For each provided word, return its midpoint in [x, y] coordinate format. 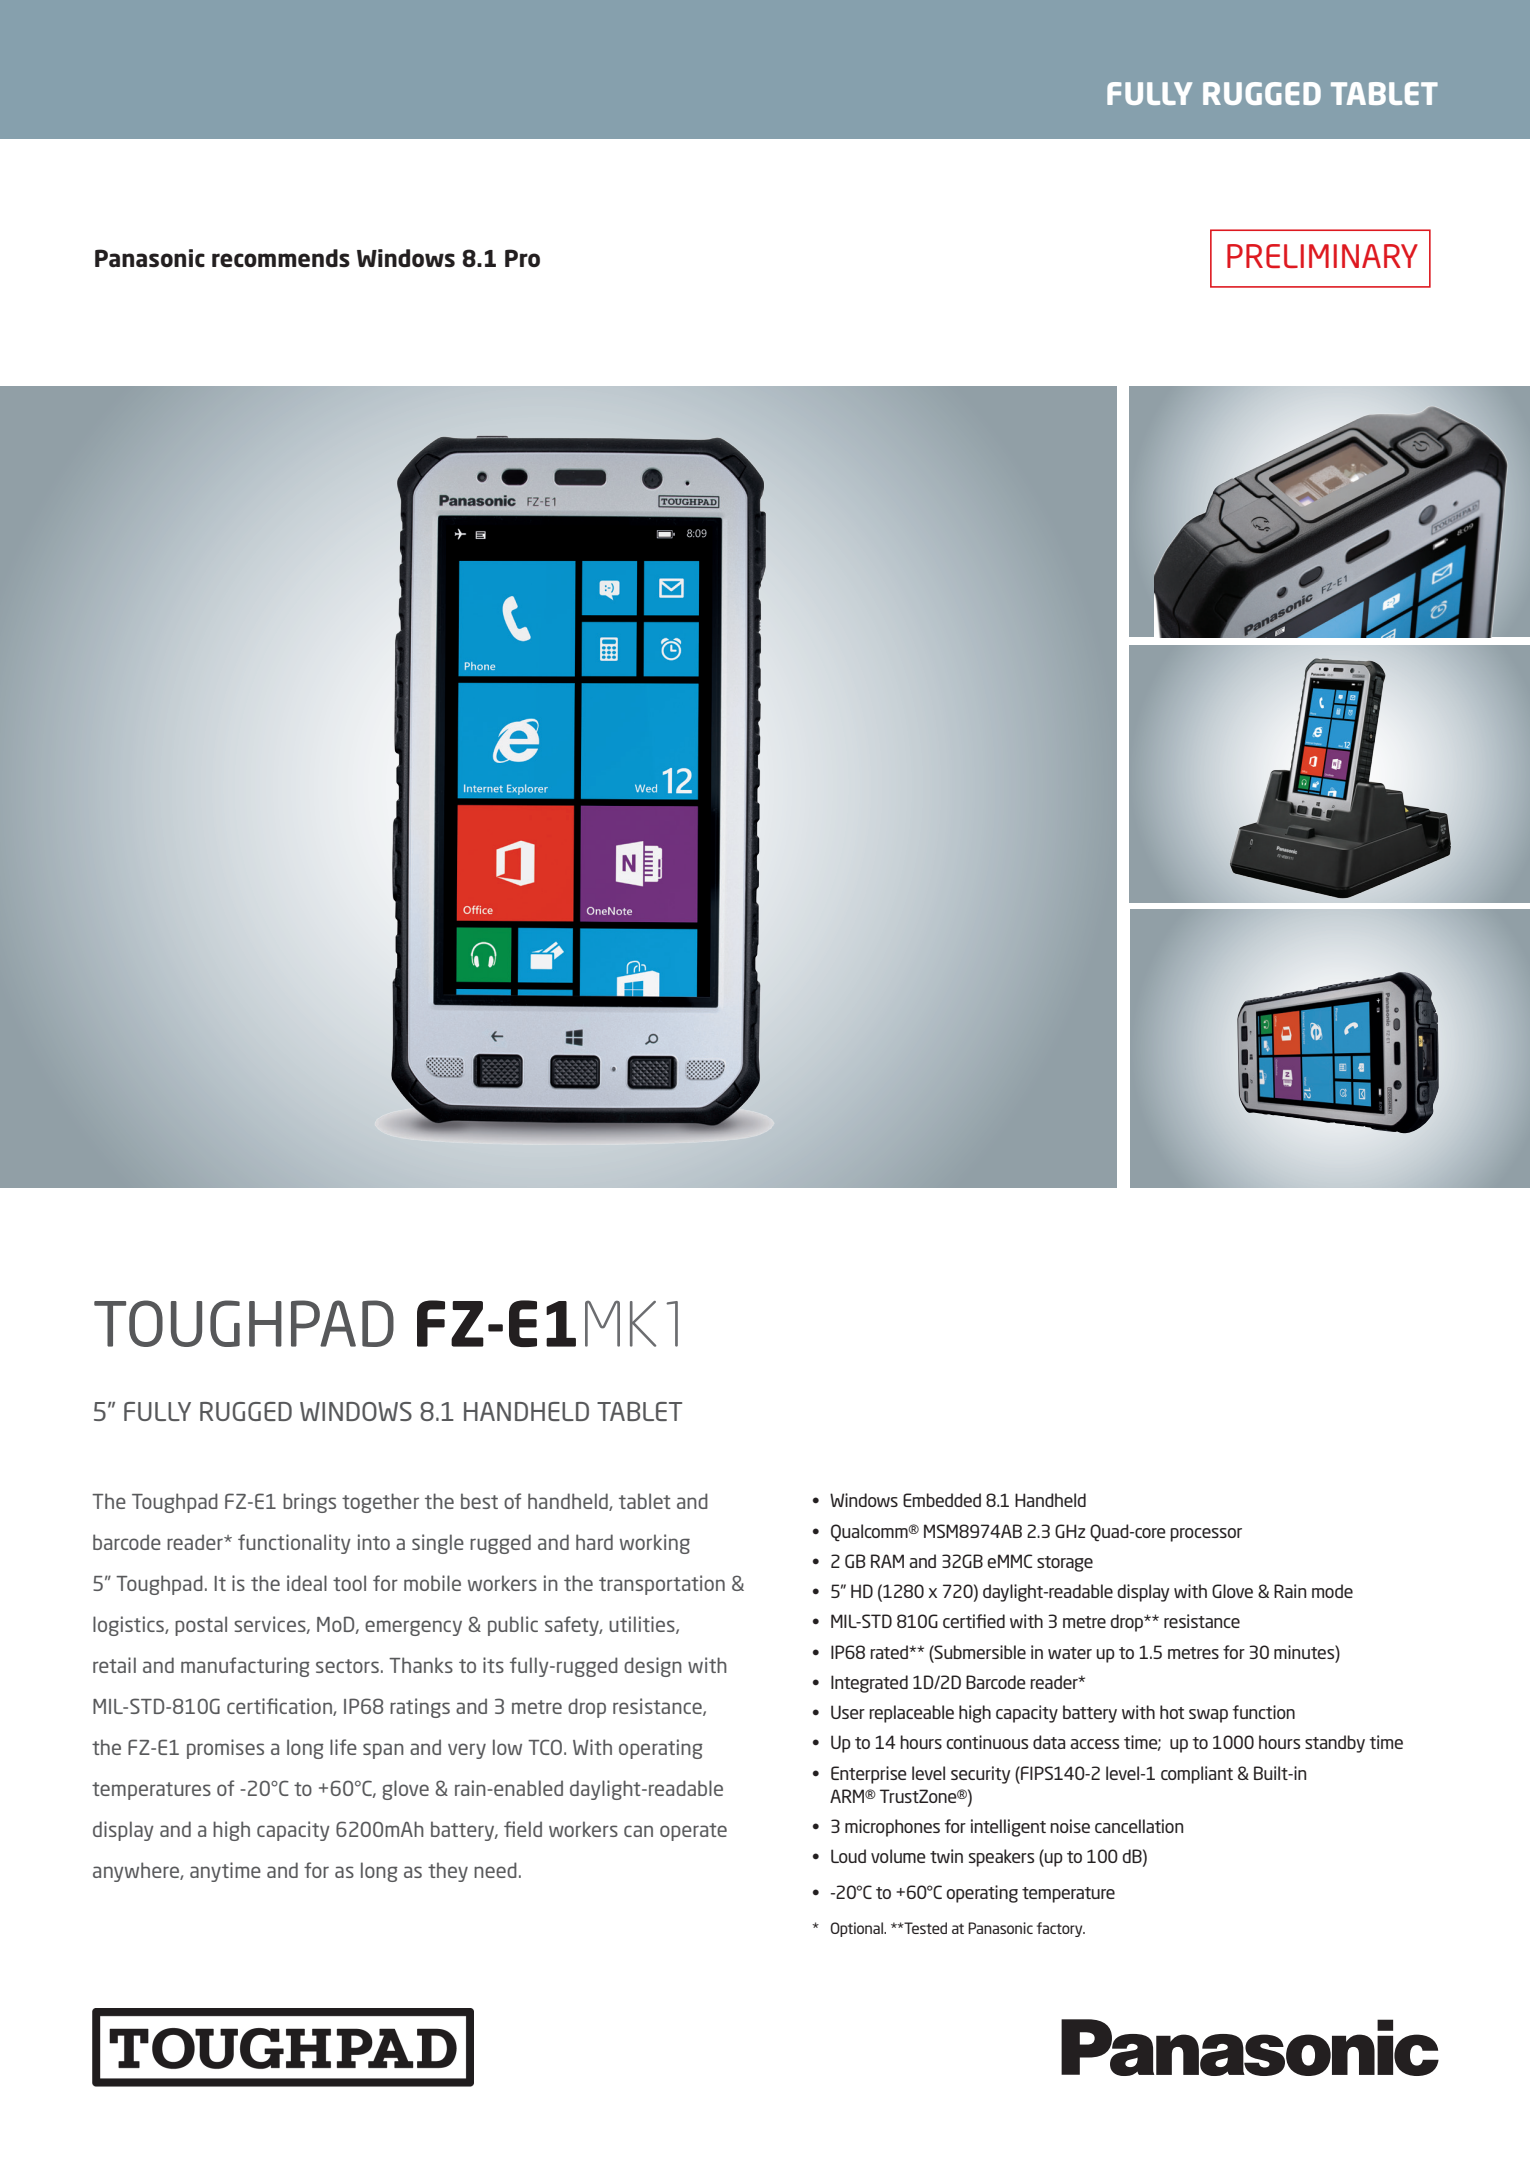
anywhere [137, 1872]
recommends [281, 258]
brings [309, 1503]
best [479, 1501]
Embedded [942, 1500]
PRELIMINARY [1322, 256]
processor [1206, 1535]
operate [693, 1832]
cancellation [1139, 1826]
